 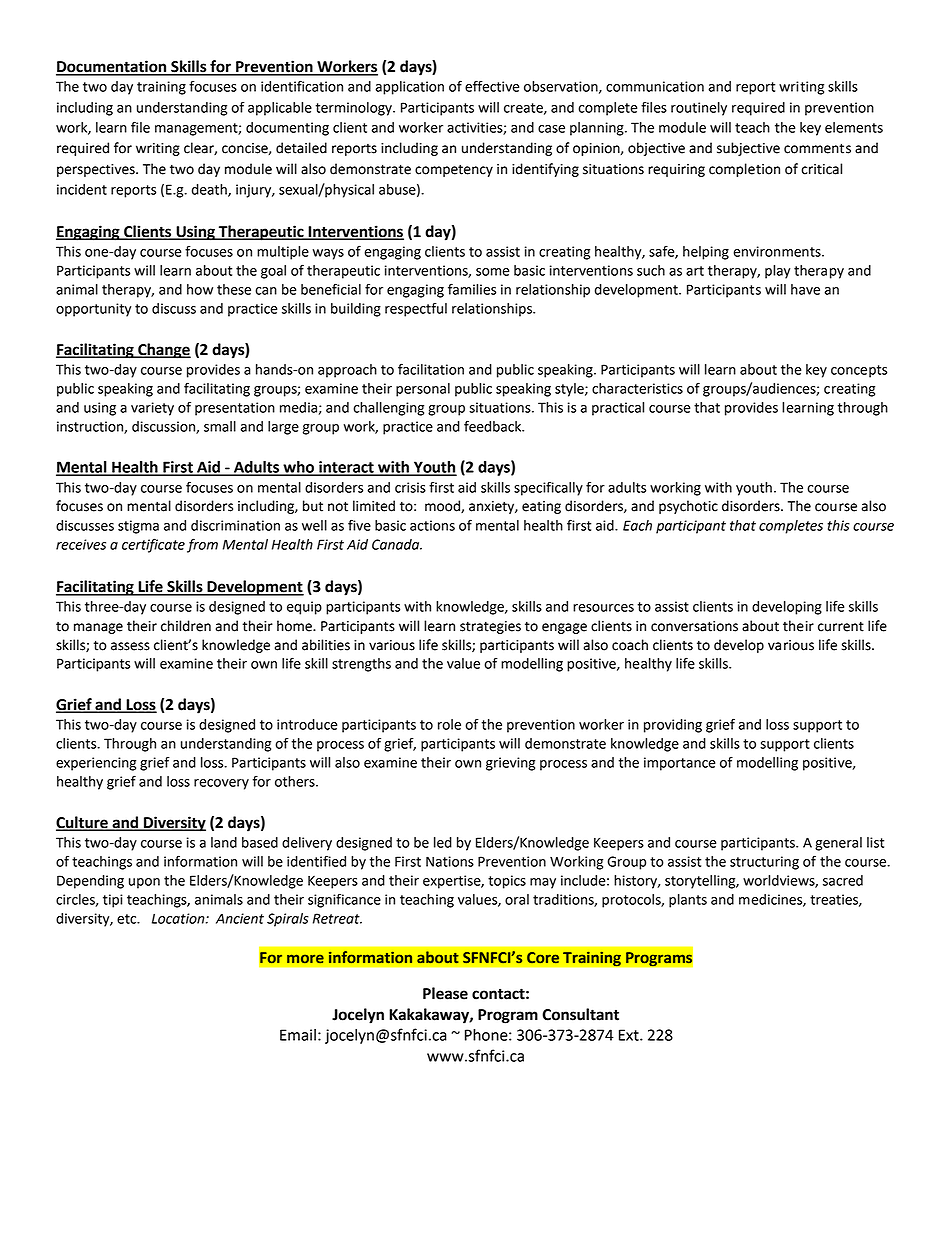 What do you see at coordinates (298, 1035) in the page?
I see `Email` at bounding box center [298, 1035].
